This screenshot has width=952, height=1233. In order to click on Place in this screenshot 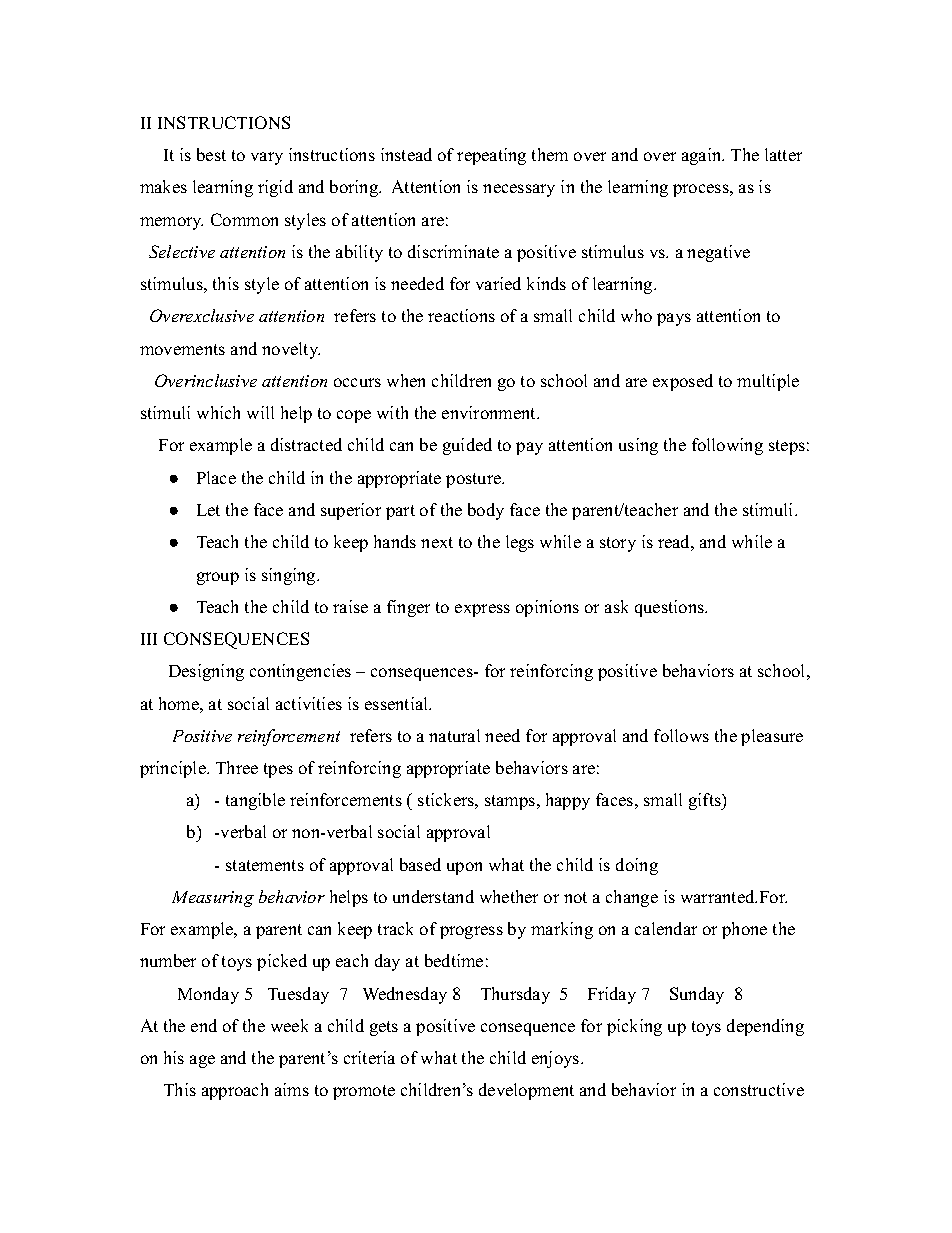, I will do `click(216, 477)`.
